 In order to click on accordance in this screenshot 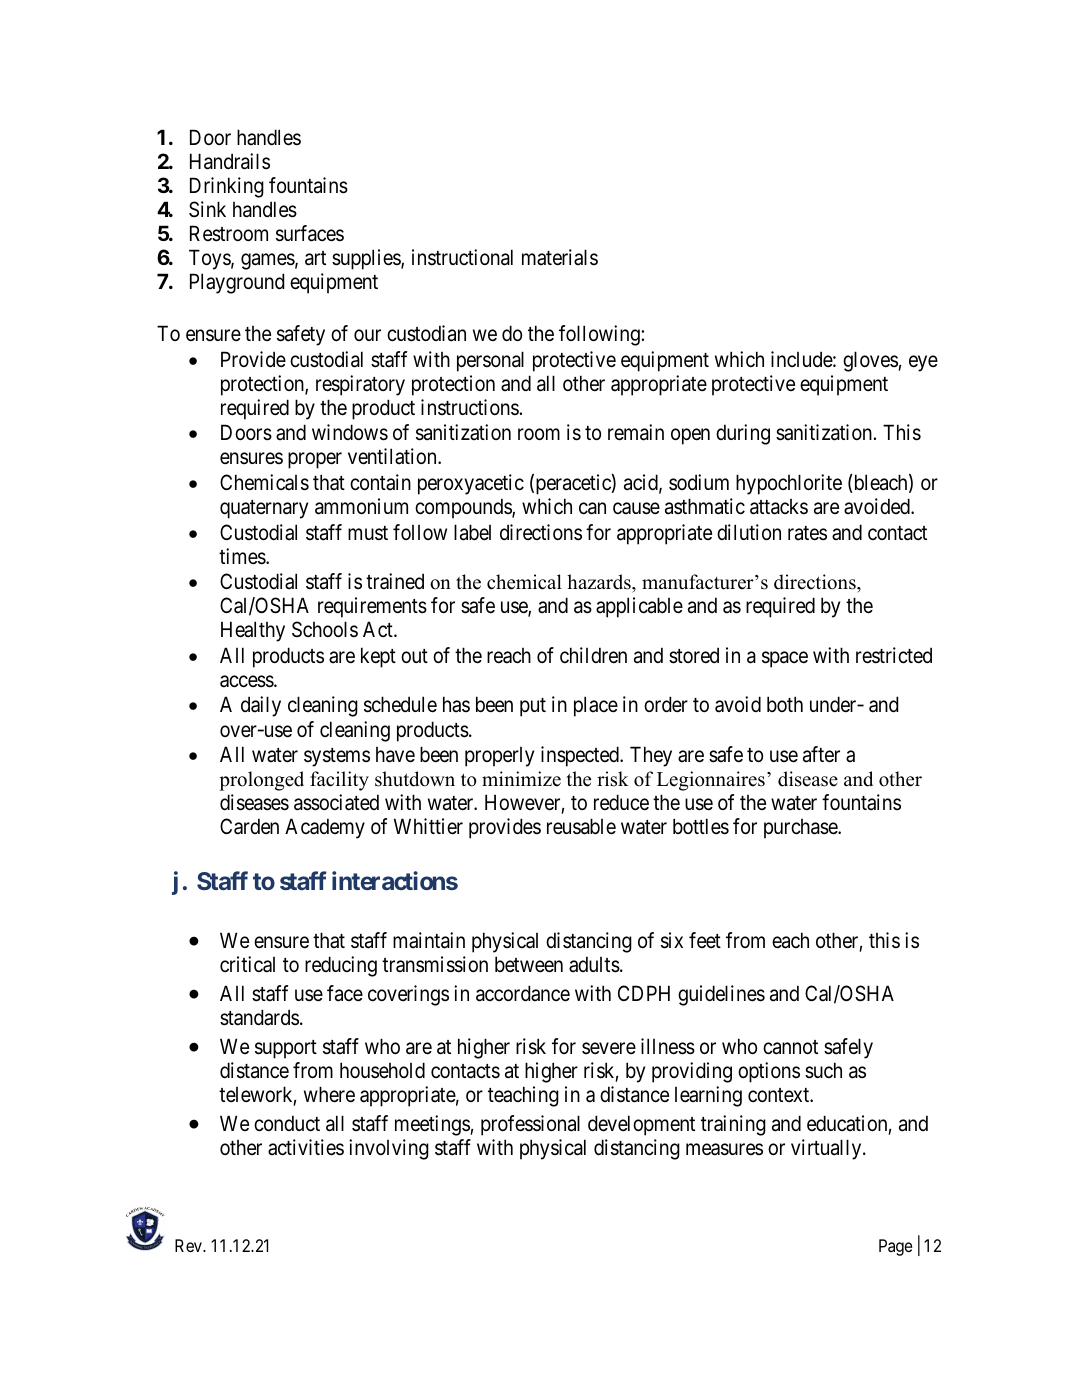, I will do `click(523, 993)`.
